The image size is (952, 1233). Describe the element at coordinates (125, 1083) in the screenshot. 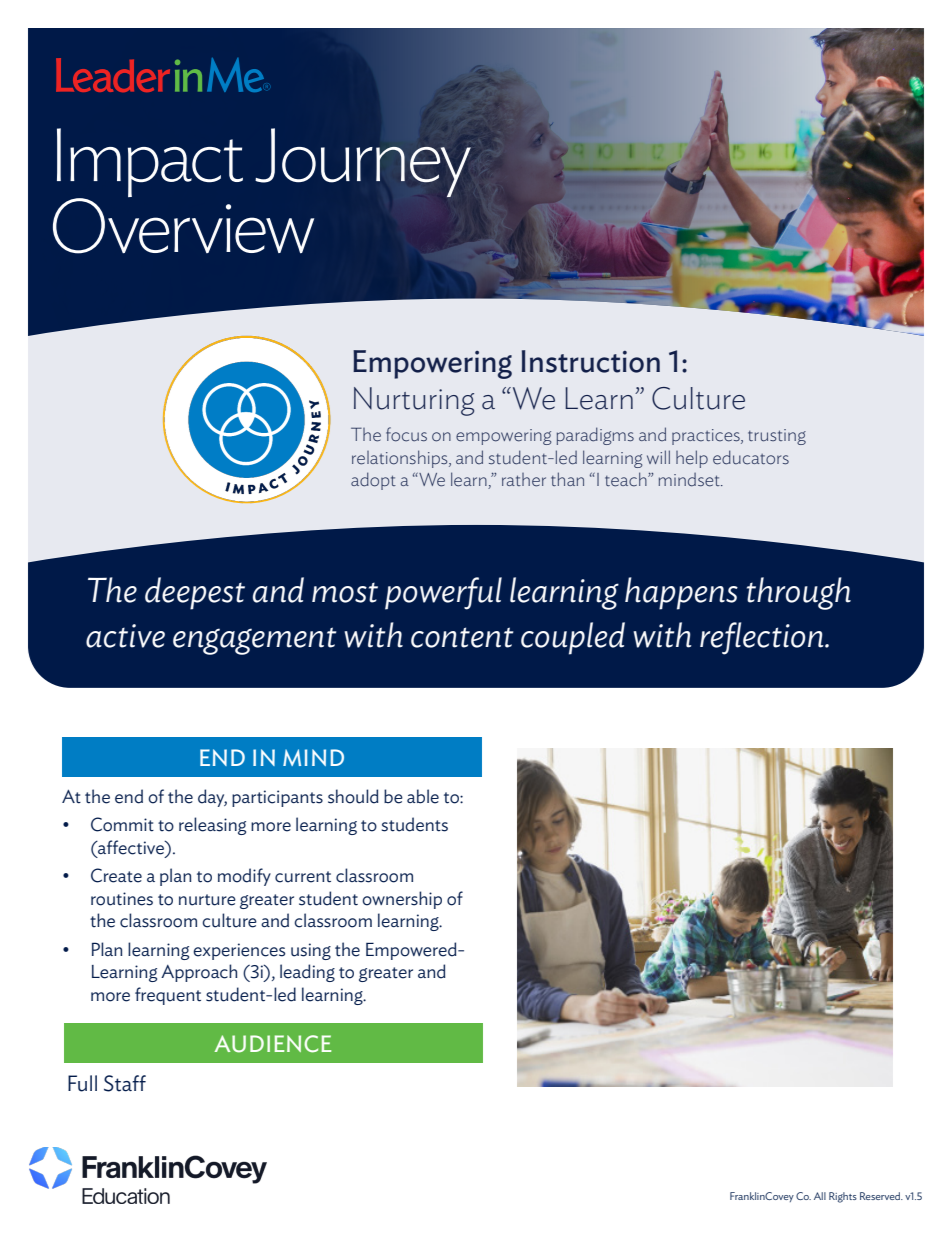

I see `Staff` at that location.
